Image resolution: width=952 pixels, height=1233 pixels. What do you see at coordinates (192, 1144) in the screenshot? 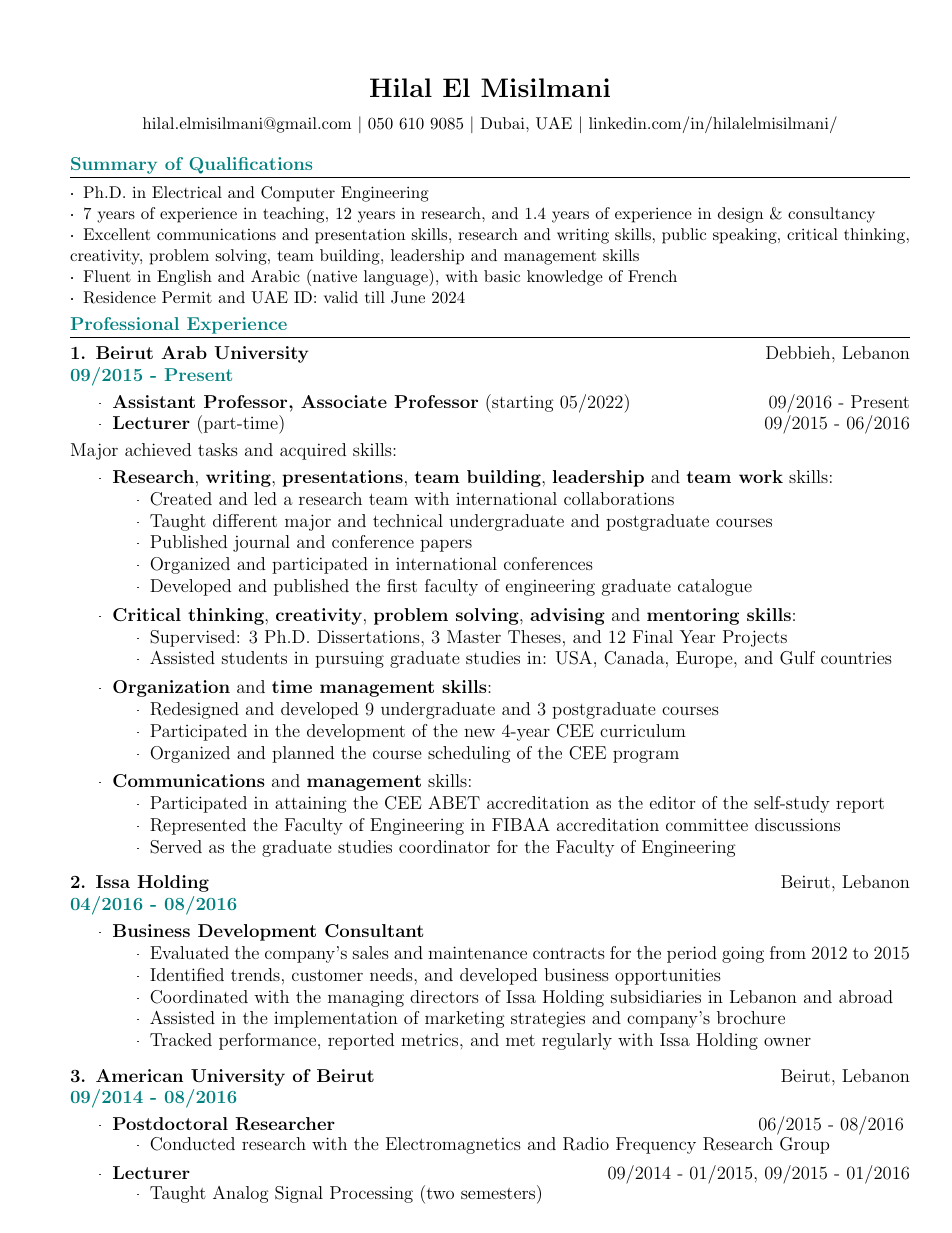
I see `Conducted` at bounding box center [192, 1144].
